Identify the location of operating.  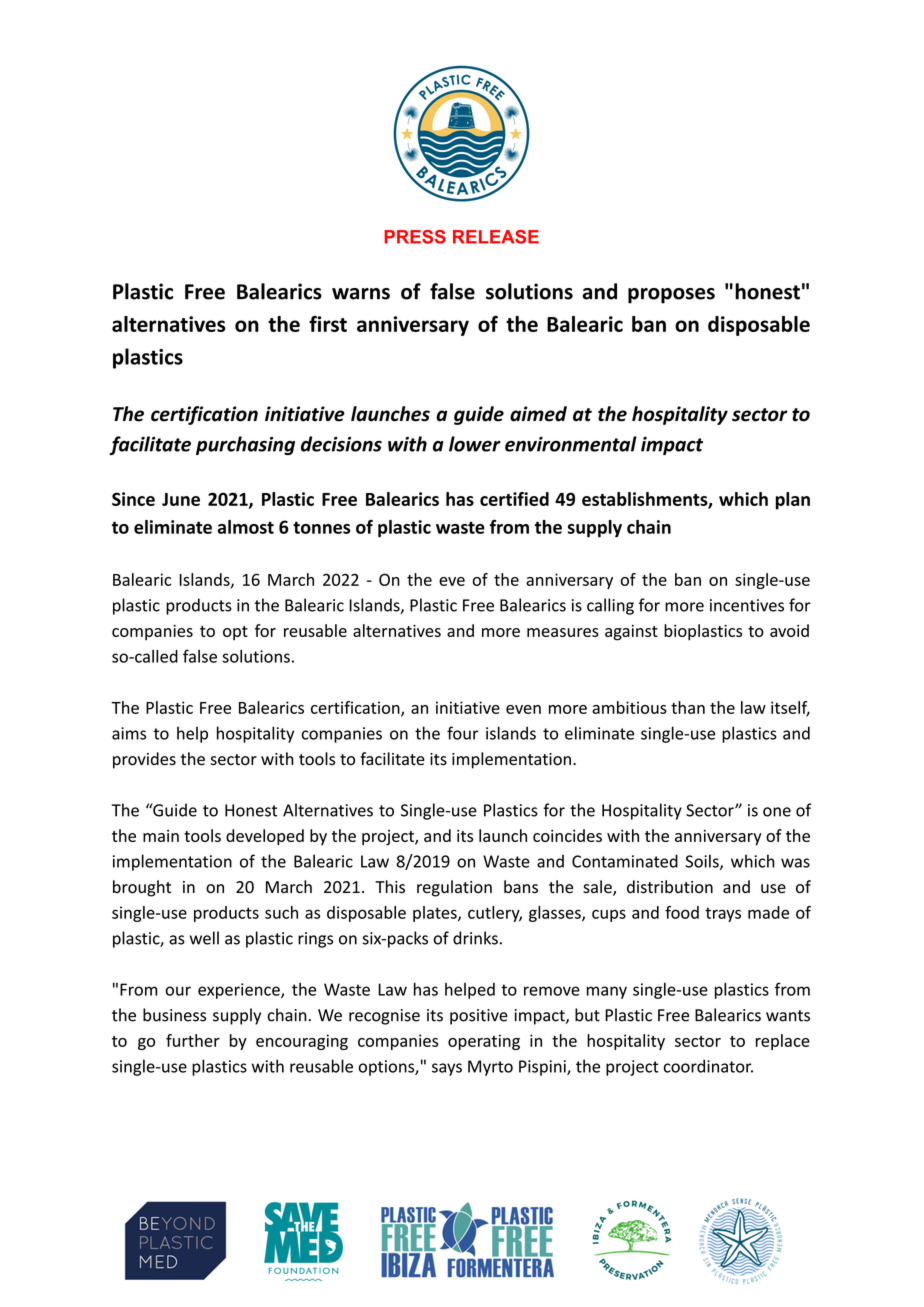
(484, 1042).
